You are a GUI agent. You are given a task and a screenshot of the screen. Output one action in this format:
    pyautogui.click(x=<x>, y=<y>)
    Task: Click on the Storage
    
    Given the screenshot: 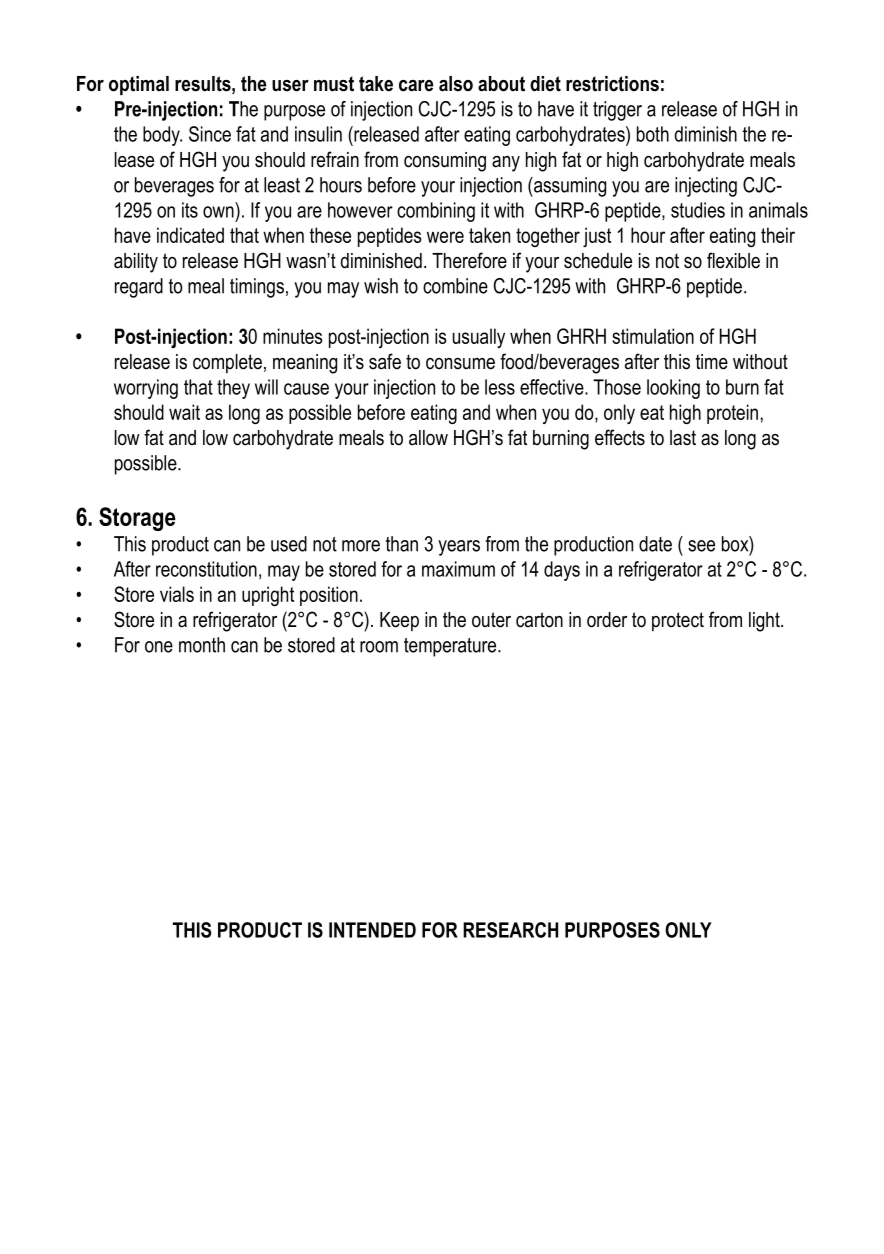 What is the action you would take?
    pyautogui.click(x=137, y=519)
